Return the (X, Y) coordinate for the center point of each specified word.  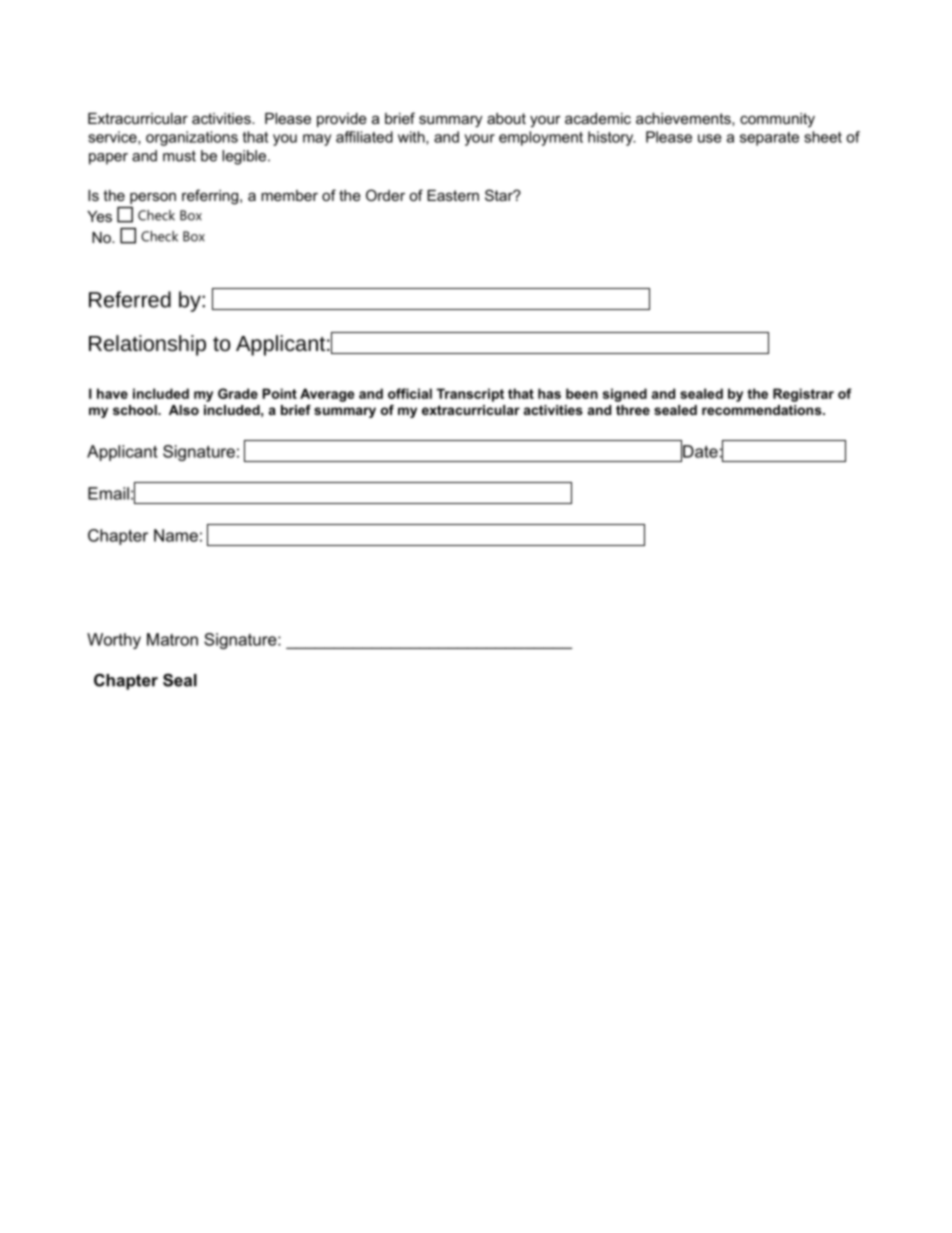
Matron (172, 639)
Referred (130, 299)
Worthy (114, 641)
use (710, 138)
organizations (192, 138)
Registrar (803, 395)
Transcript (470, 395)
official (410, 393)
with (412, 138)
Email (108, 493)
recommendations (763, 410)
